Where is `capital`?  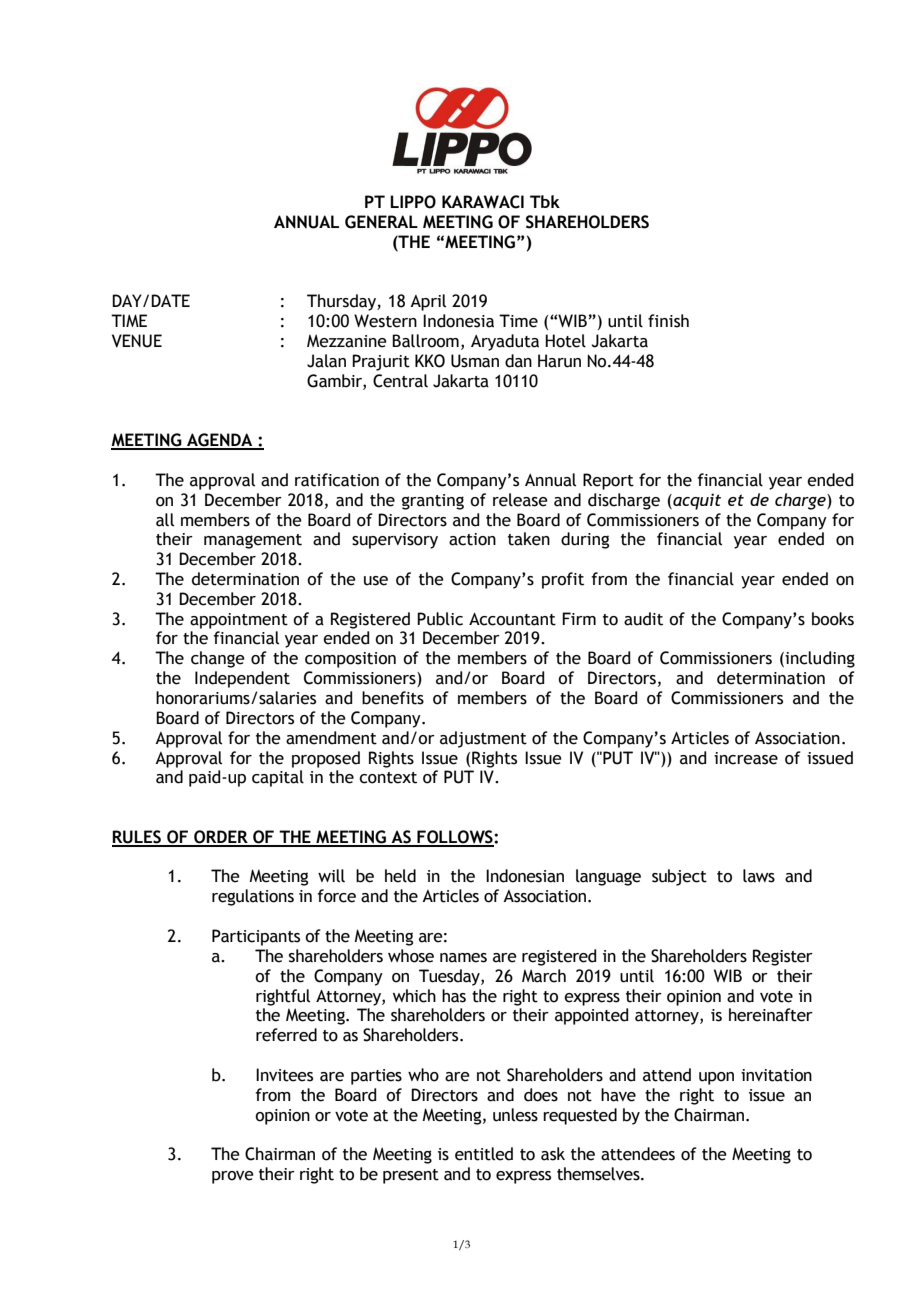
capital is located at coordinates (278, 778).
